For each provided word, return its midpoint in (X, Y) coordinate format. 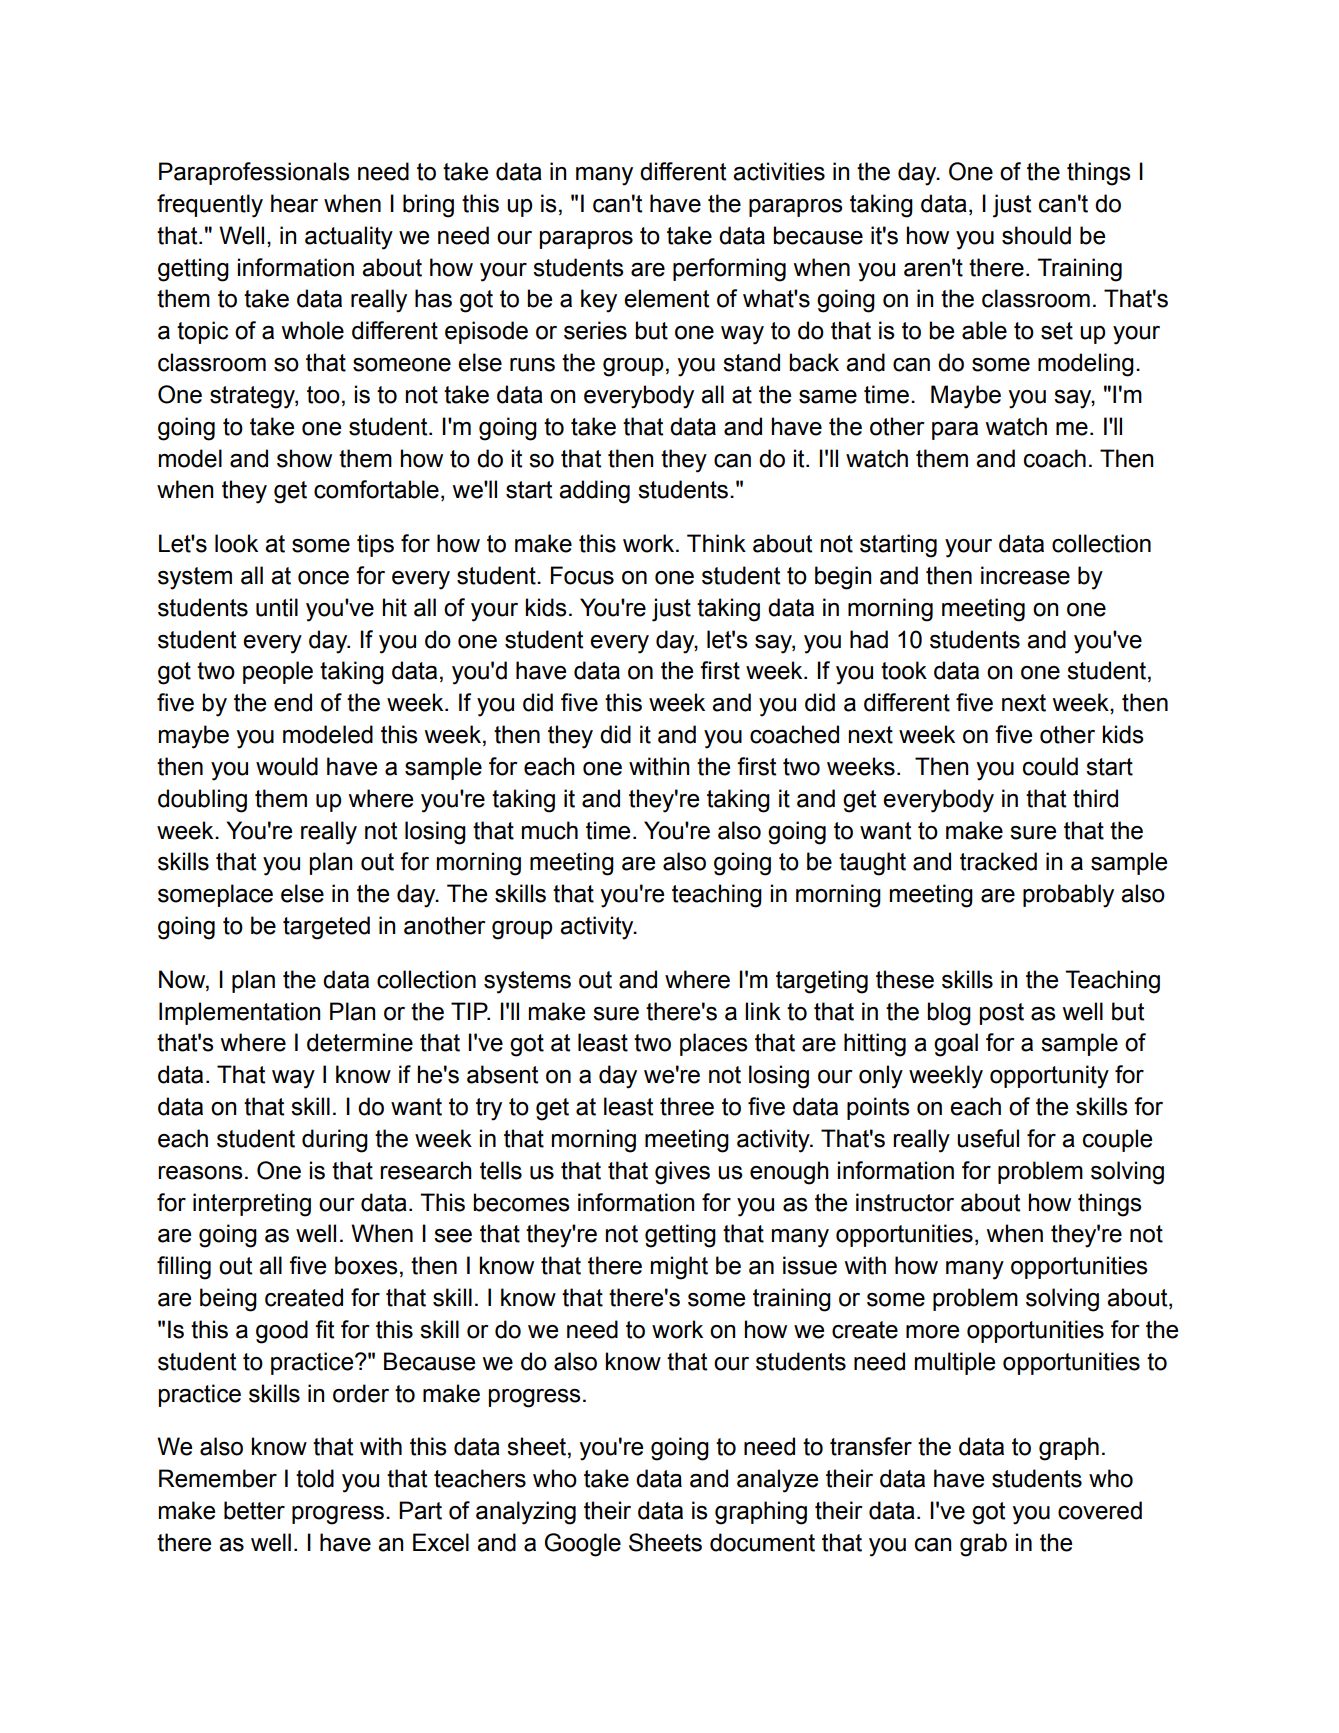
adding (594, 492)
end (293, 702)
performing (729, 270)
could (1050, 766)
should (1036, 235)
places (714, 1044)
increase (1025, 575)
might (679, 1268)
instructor (905, 1202)
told (315, 1478)
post (1002, 1014)
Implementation (239, 1013)
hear (294, 203)
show (304, 458)
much (550, 830)
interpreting (252, 1205)
